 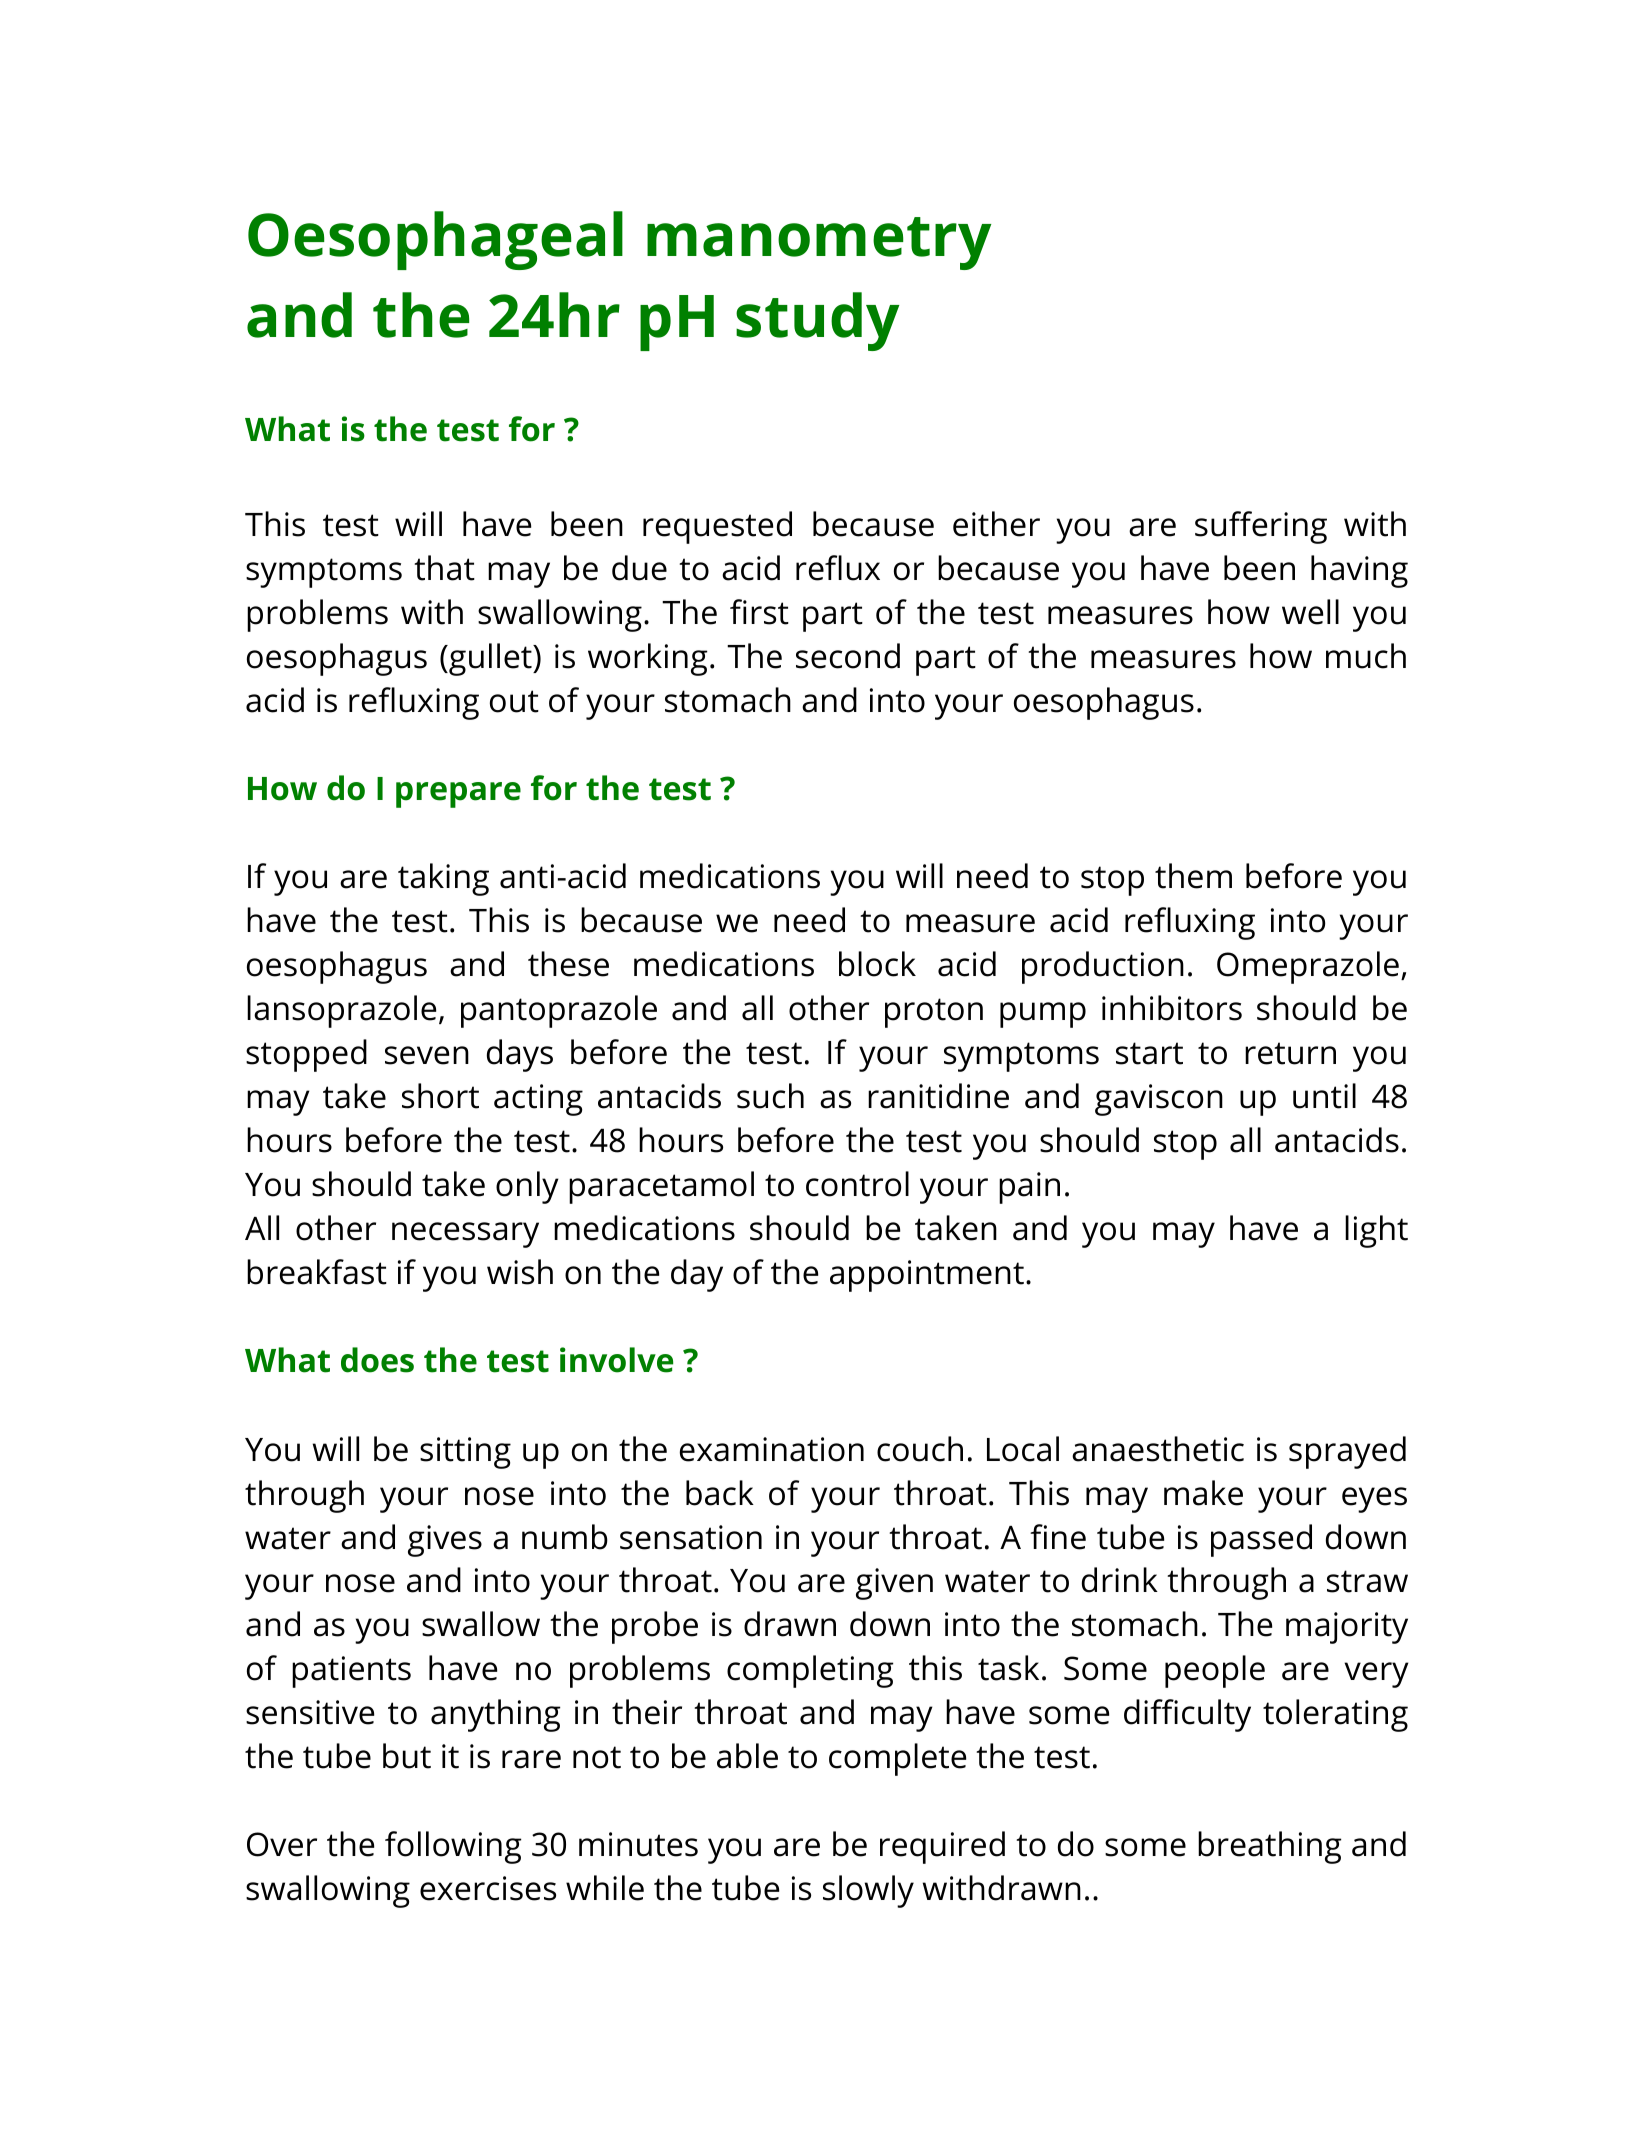 What do you see at coordinates (927, 1276) in the document?
I see `appointment` at bounding box center [927, 1276].
